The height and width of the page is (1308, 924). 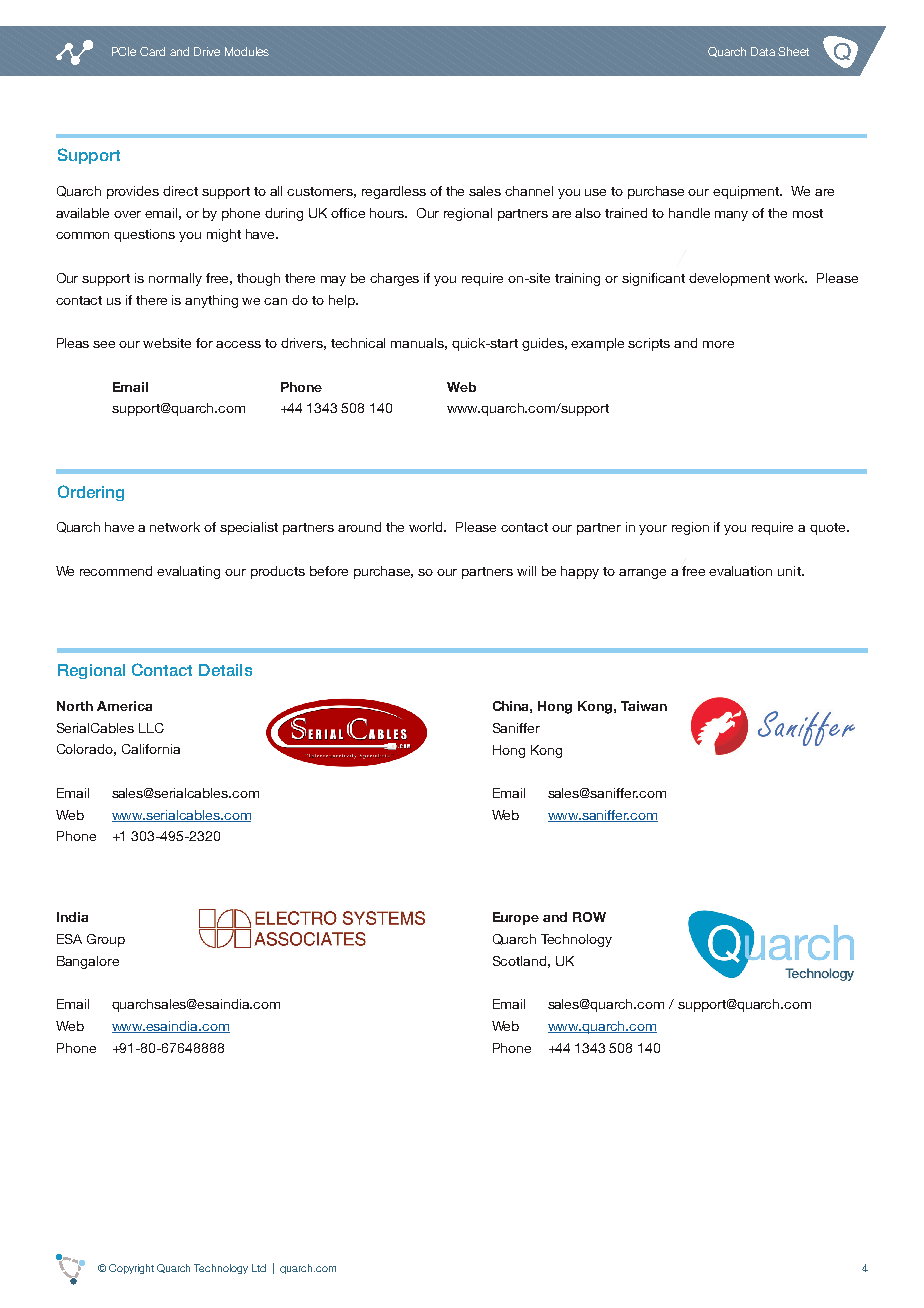 I want to click on technical, so click(x=358, y=343).
